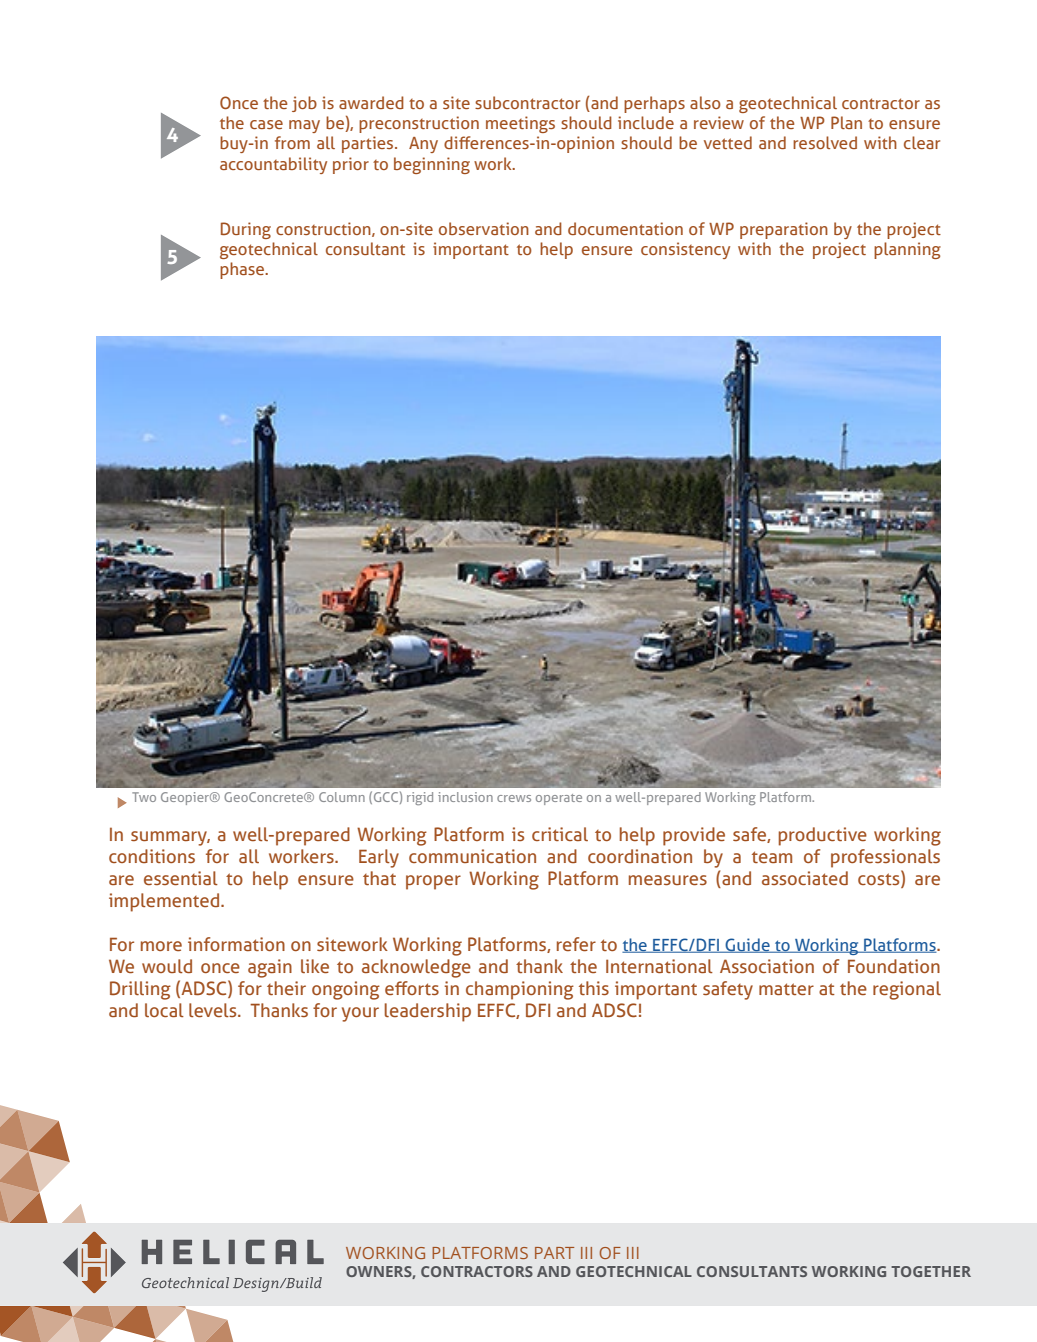 Image resolution: width=1037 pixels, height=1342 pixels. Describe the element at coordinates (266, 124) in the screenshot. I see `case` at that location.
